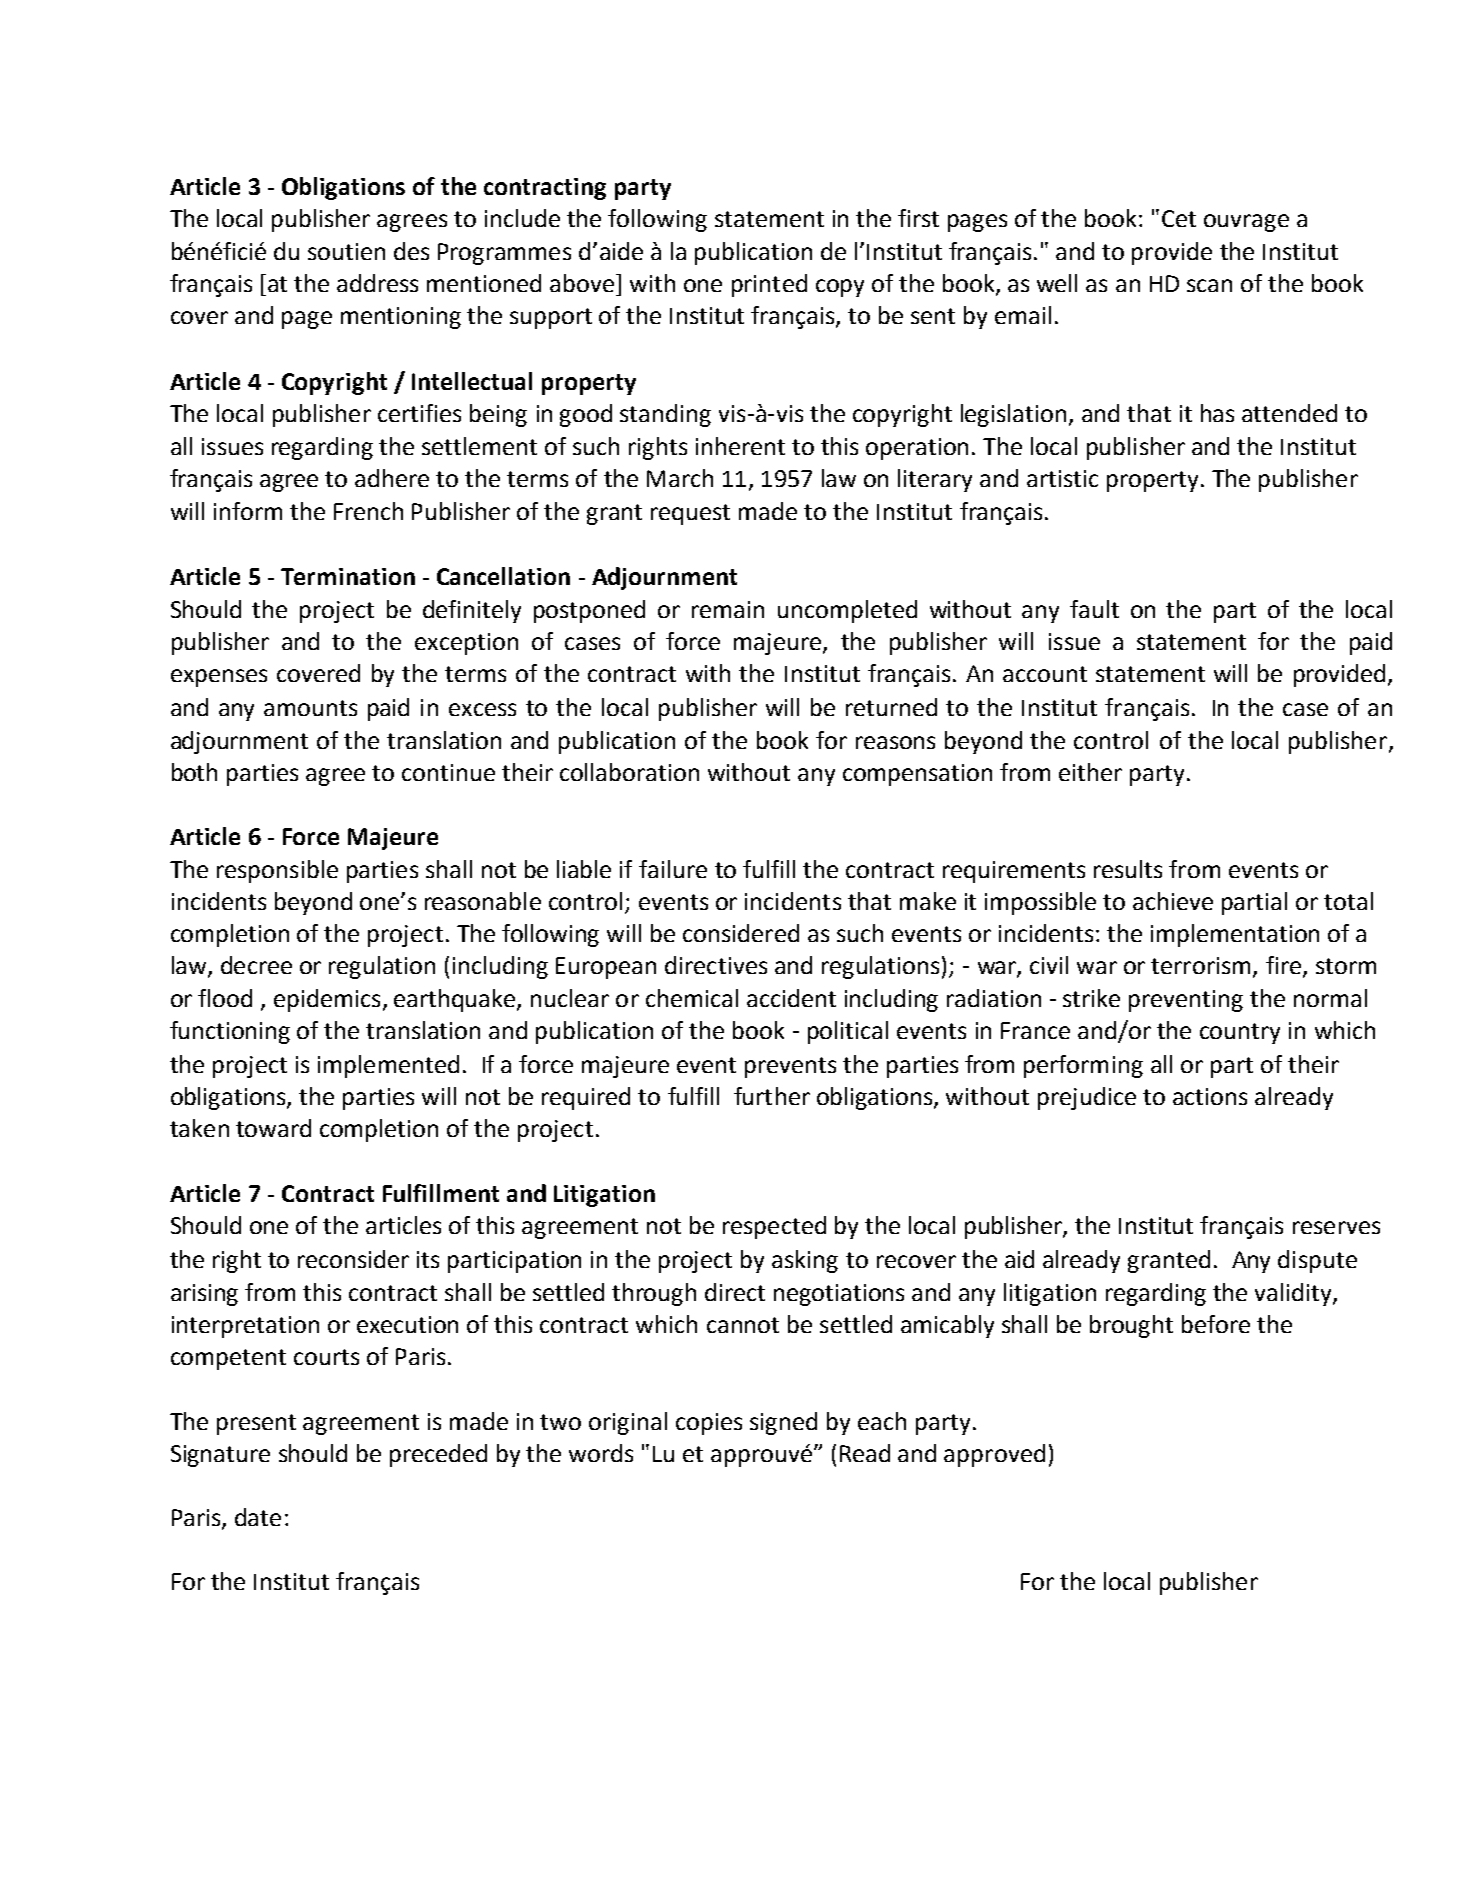  Describe the element at coordinates (728, 609) in the screenshot. I see `remain` at that location.
